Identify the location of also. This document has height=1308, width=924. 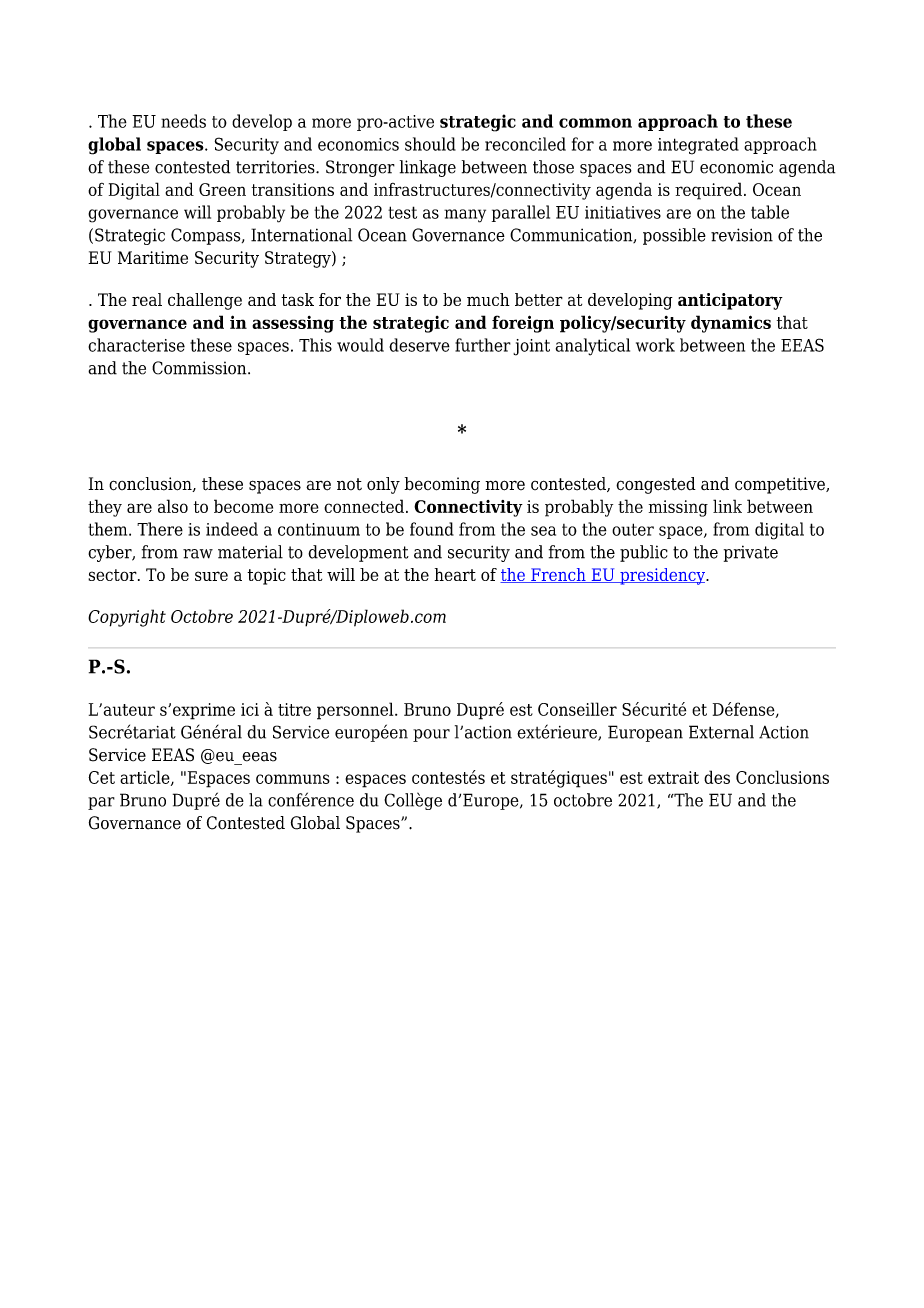
(173, 506).
